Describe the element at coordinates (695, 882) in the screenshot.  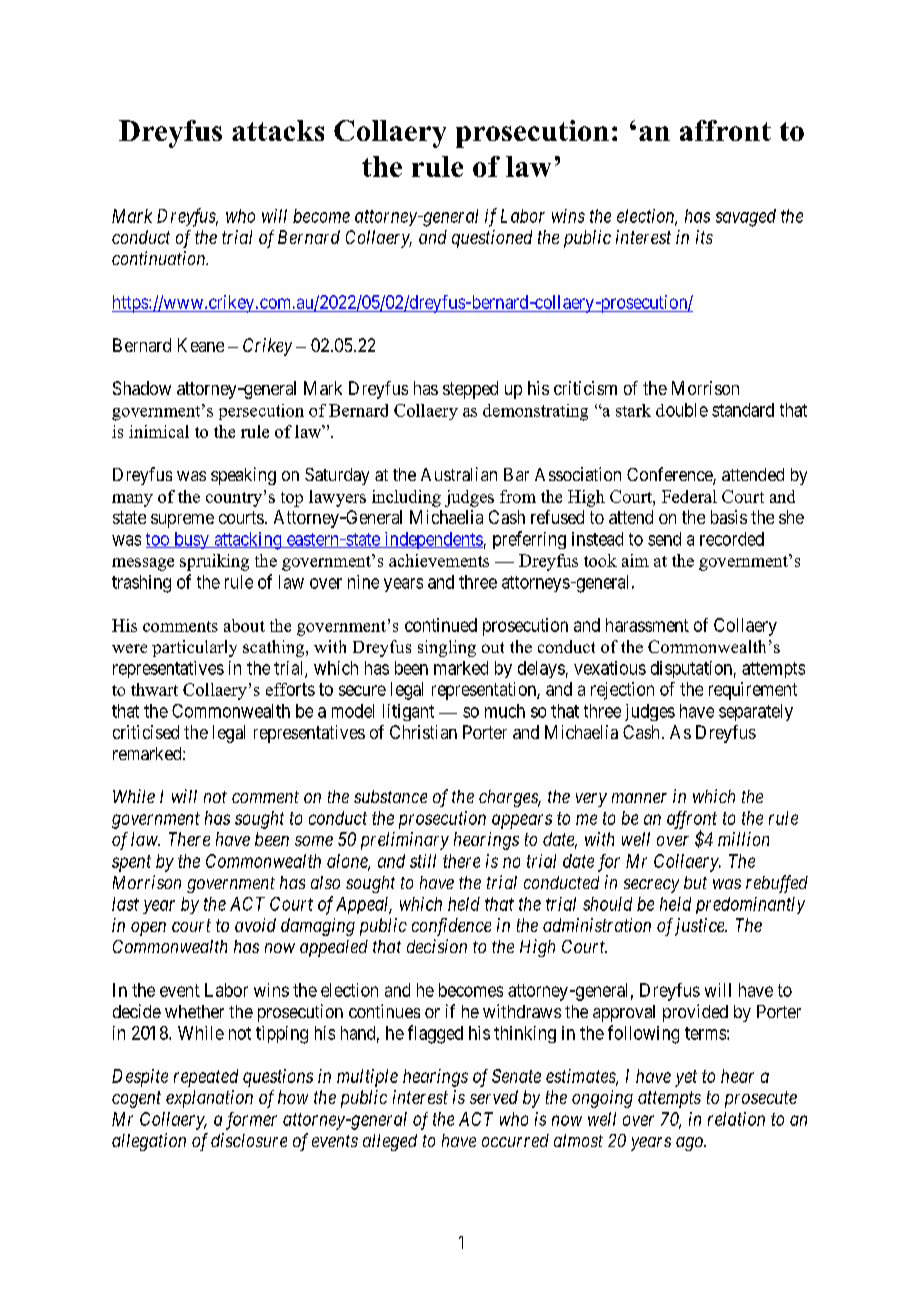
I see `but` at that location.
